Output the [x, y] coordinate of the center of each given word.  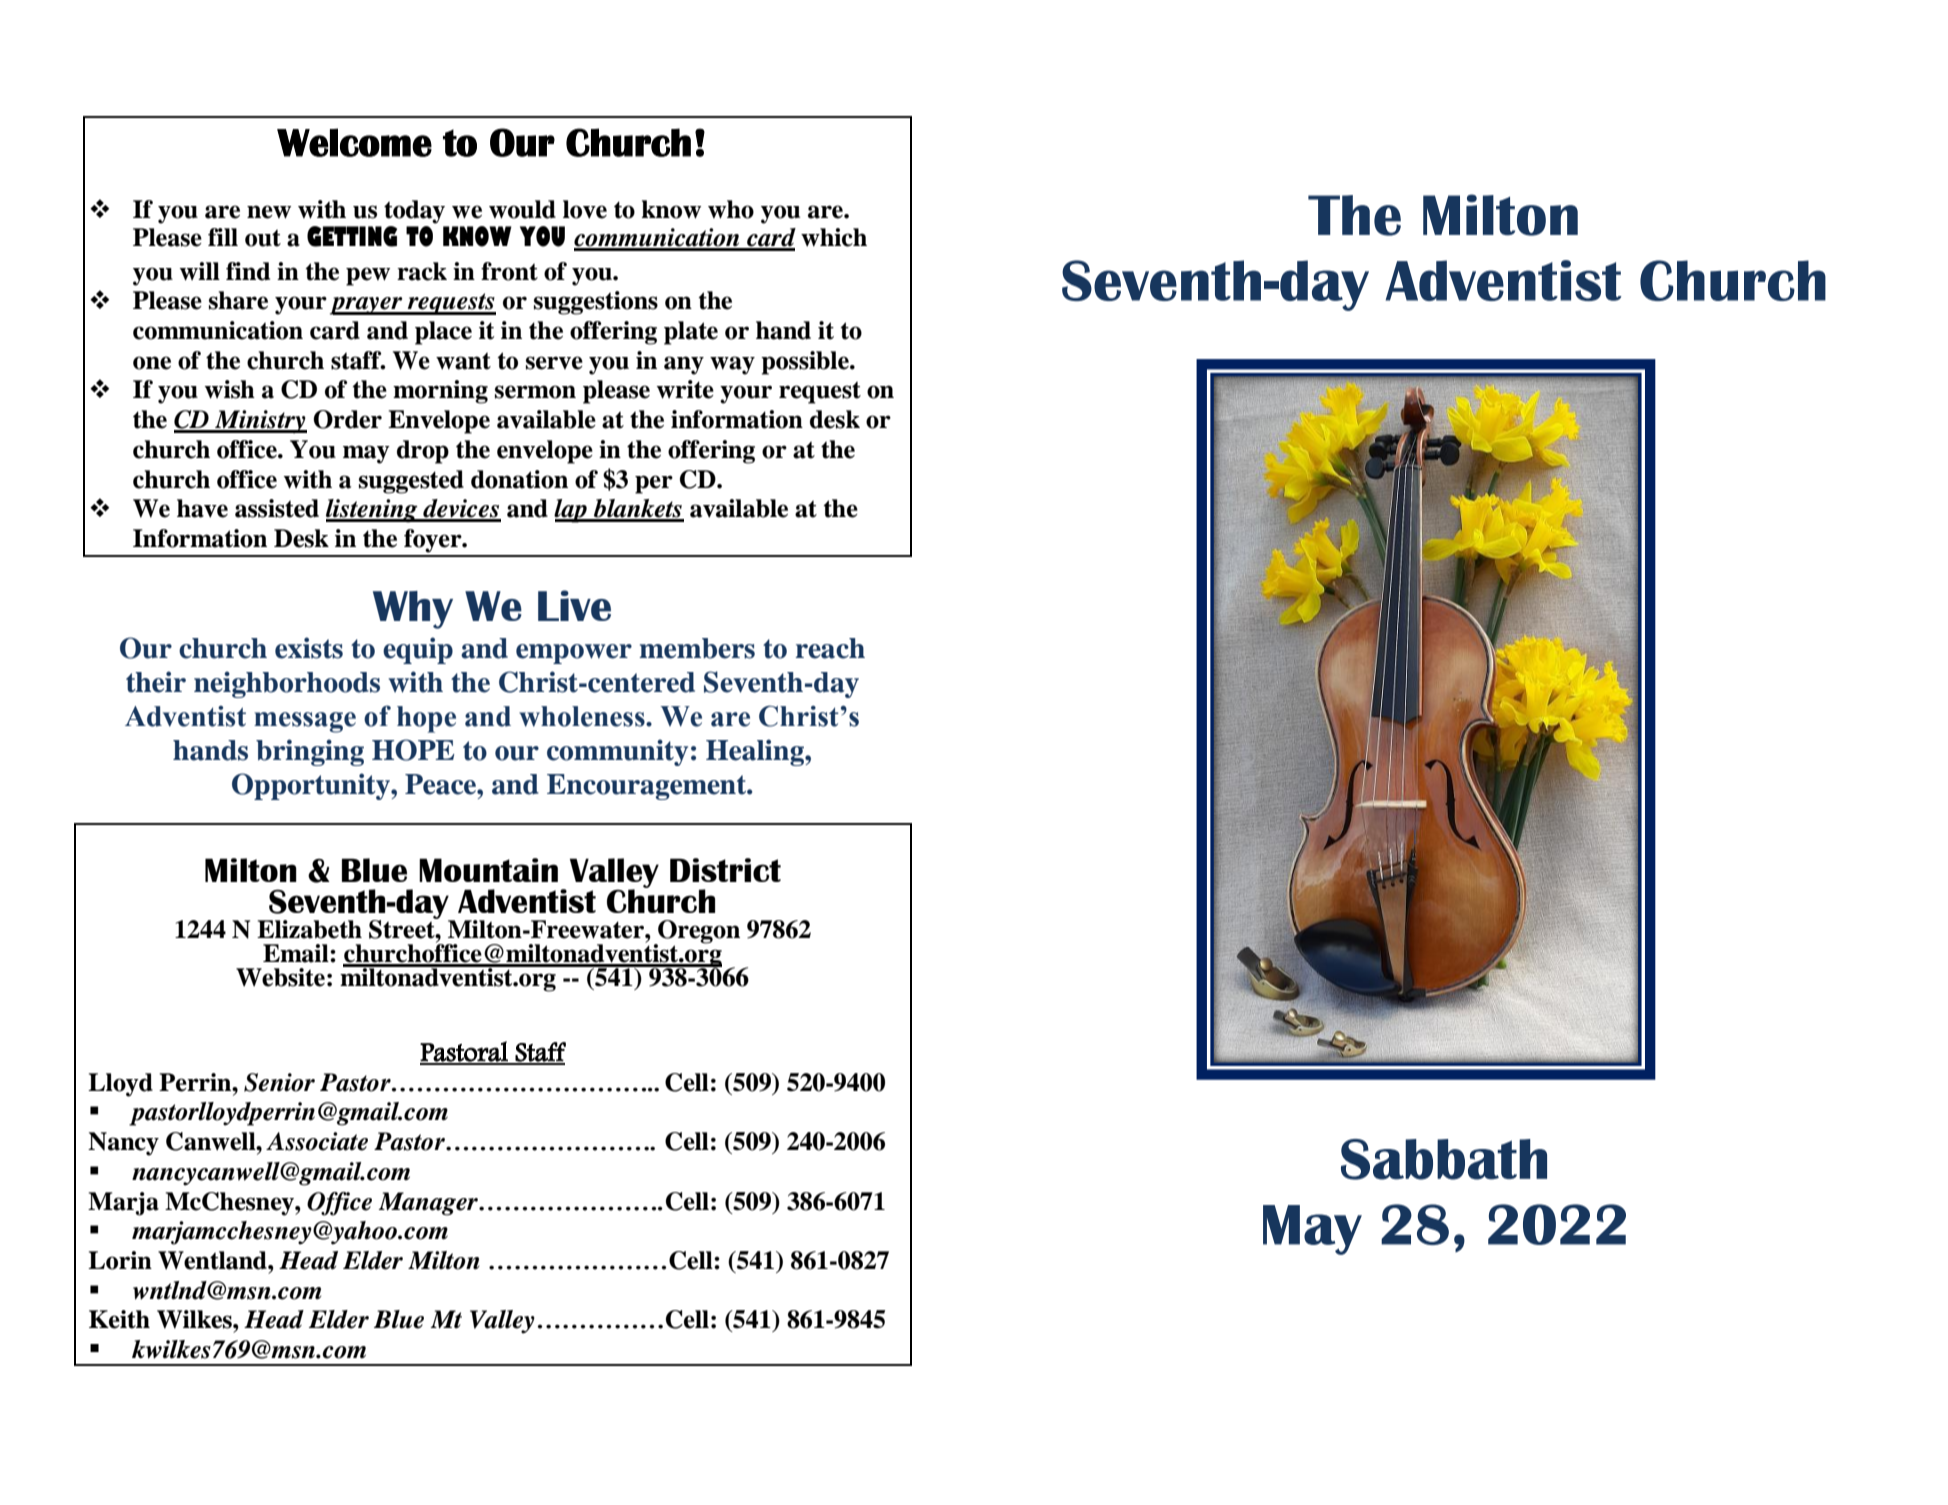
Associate [317, 1141]
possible [806, 363]
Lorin [120, 1260]
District [725, 870]
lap [571, 511]
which [834, 237]
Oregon [698, 932]
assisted [277, 508]
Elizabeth [309, 929]
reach [830, 648]
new [269, 212]
